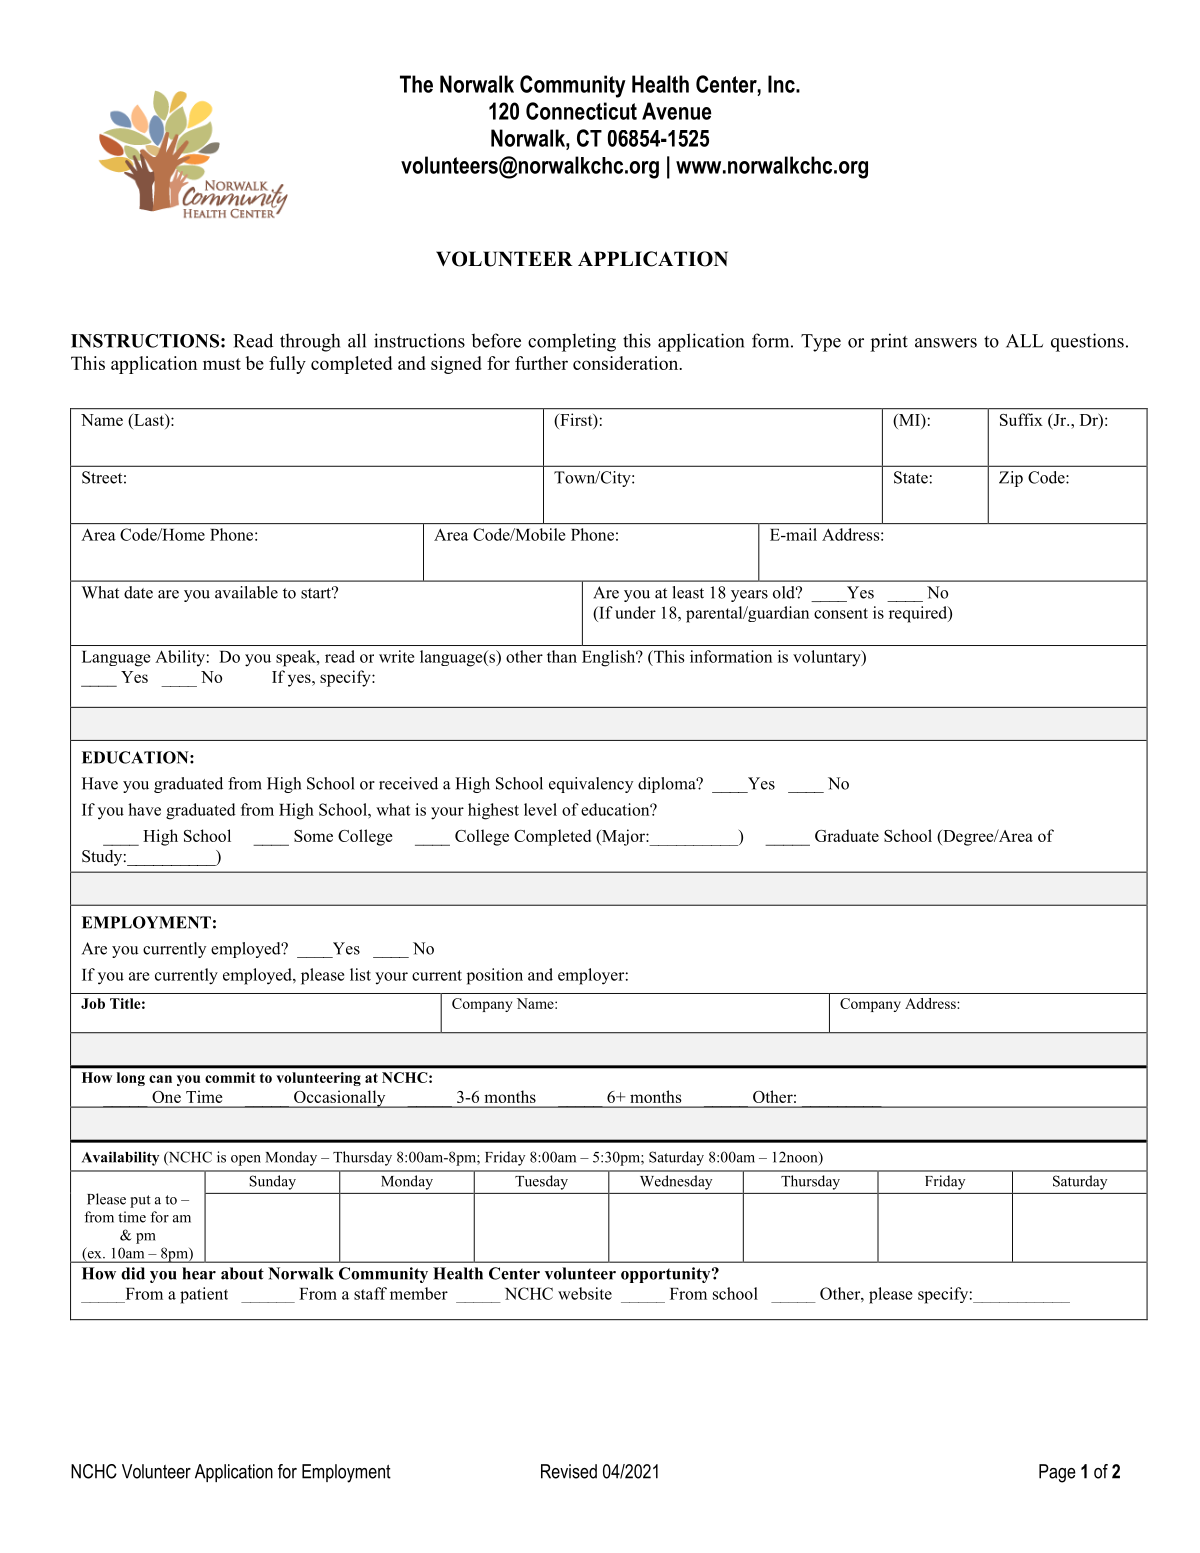 Image resolution: width=1200 pixels, height=1553 pixels. Describe the element at coordinates (782, 84) in the document. I see `Inc` at that location.
